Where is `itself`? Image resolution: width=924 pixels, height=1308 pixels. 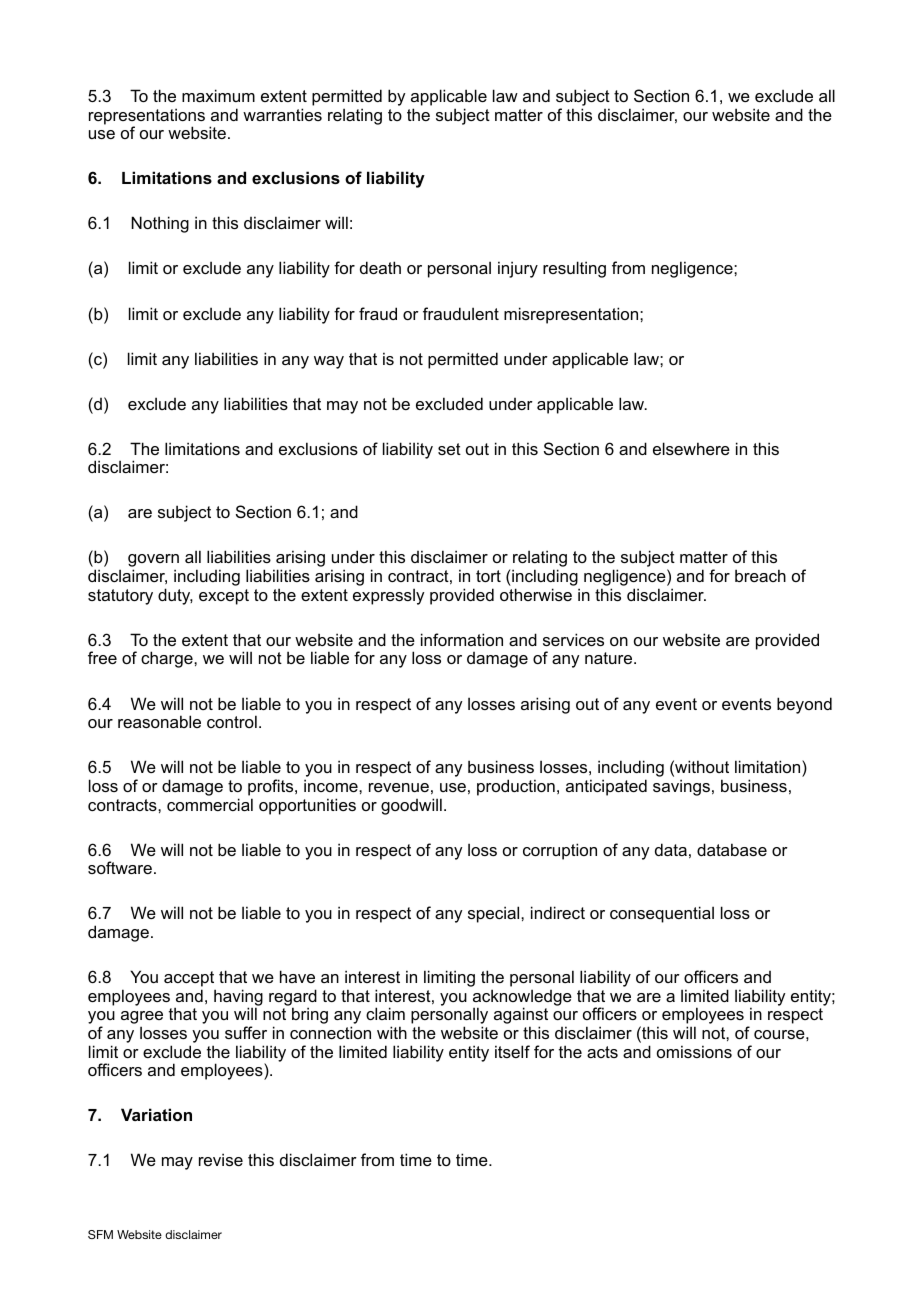
itself is located at coordinates (512, 1051).
